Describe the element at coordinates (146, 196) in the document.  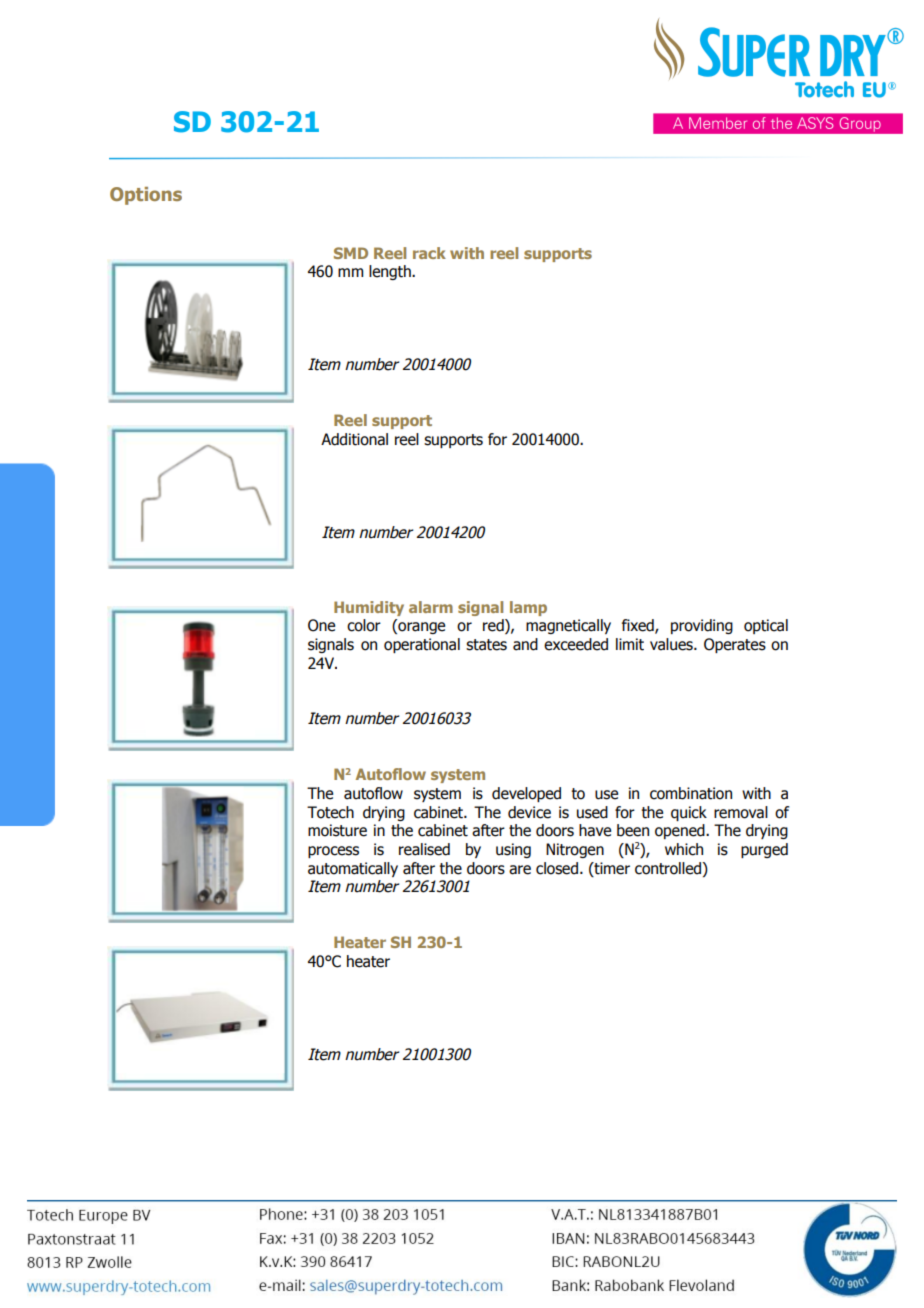
I see `Options` at that location.
